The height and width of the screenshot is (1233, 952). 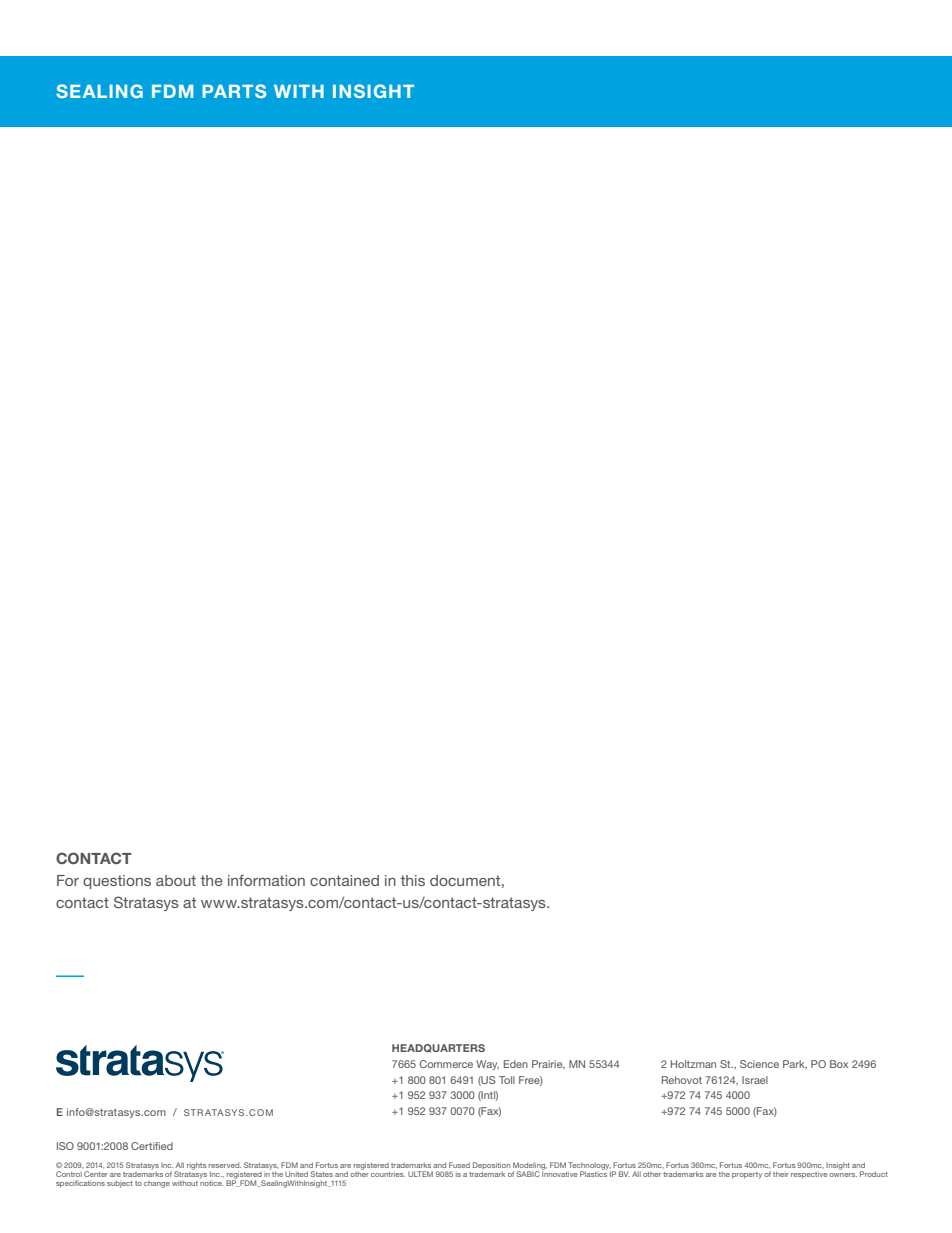 What do you see at coordinates (759, 1064) in the screenshot?
I see `Science` at bounding box center [759, 1064].
